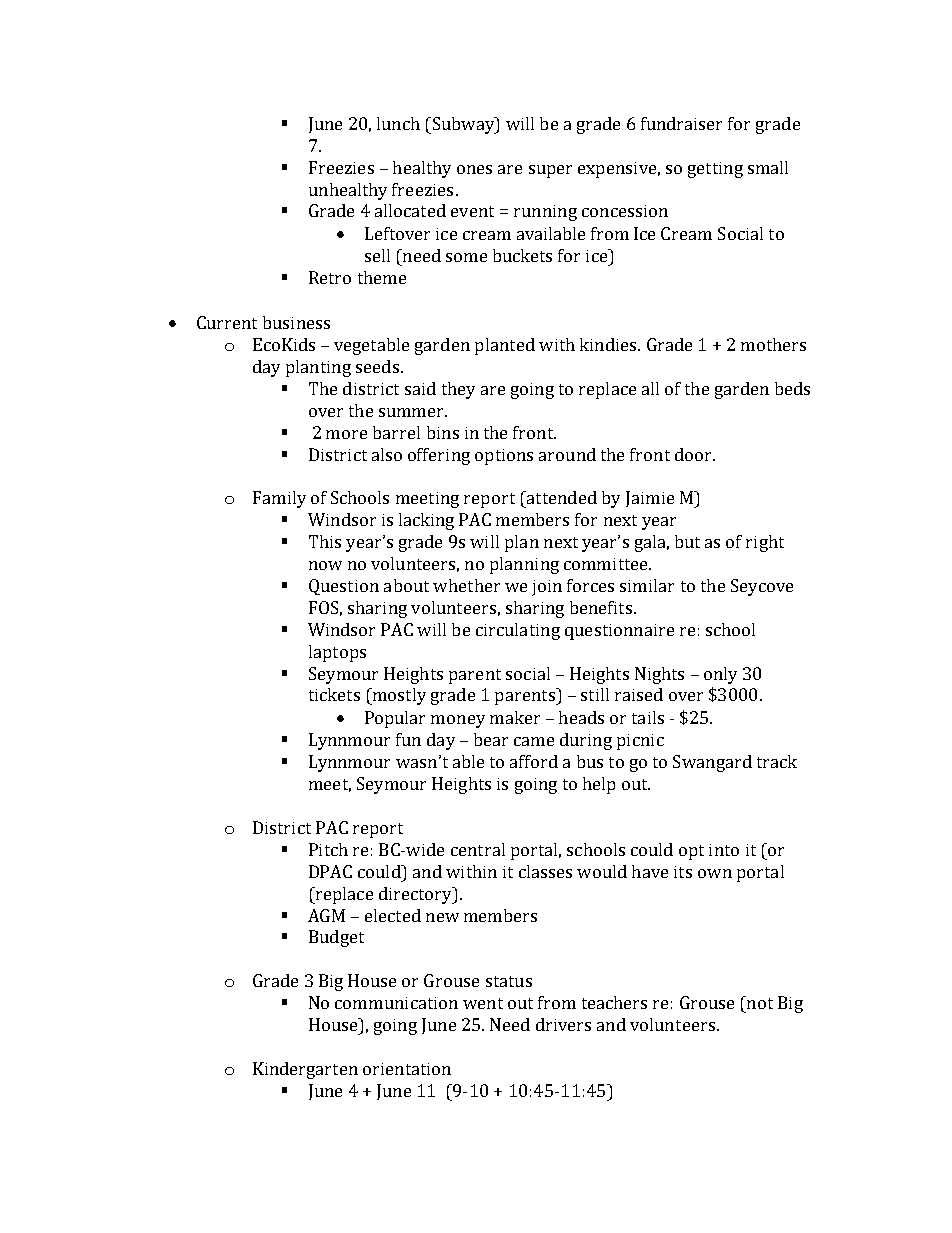  What do you see at coordinates (560, 497) in the screenshot?
I see `attended` at bounding box center [560, 497].
